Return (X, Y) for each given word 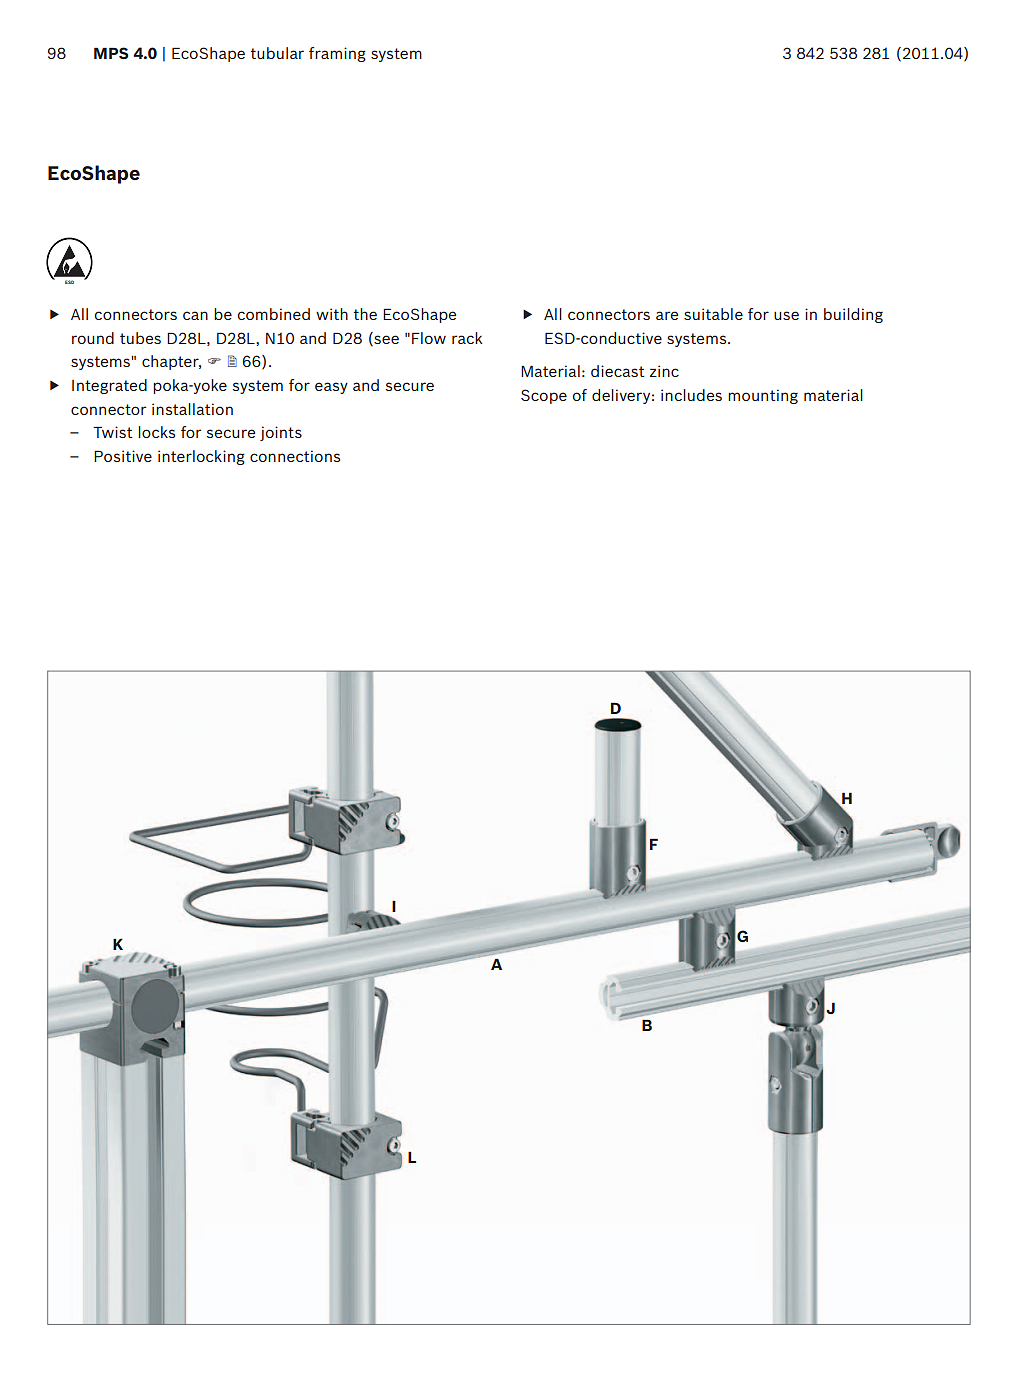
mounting (763, 396)
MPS (111, 53)
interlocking (201, 457)
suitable (713, 314)
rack (467, 338)
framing (337, 54)
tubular (277, 53)
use (786, 315)
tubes (140, 338)
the (365, 314)
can (195, 315)
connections (295, 456)
